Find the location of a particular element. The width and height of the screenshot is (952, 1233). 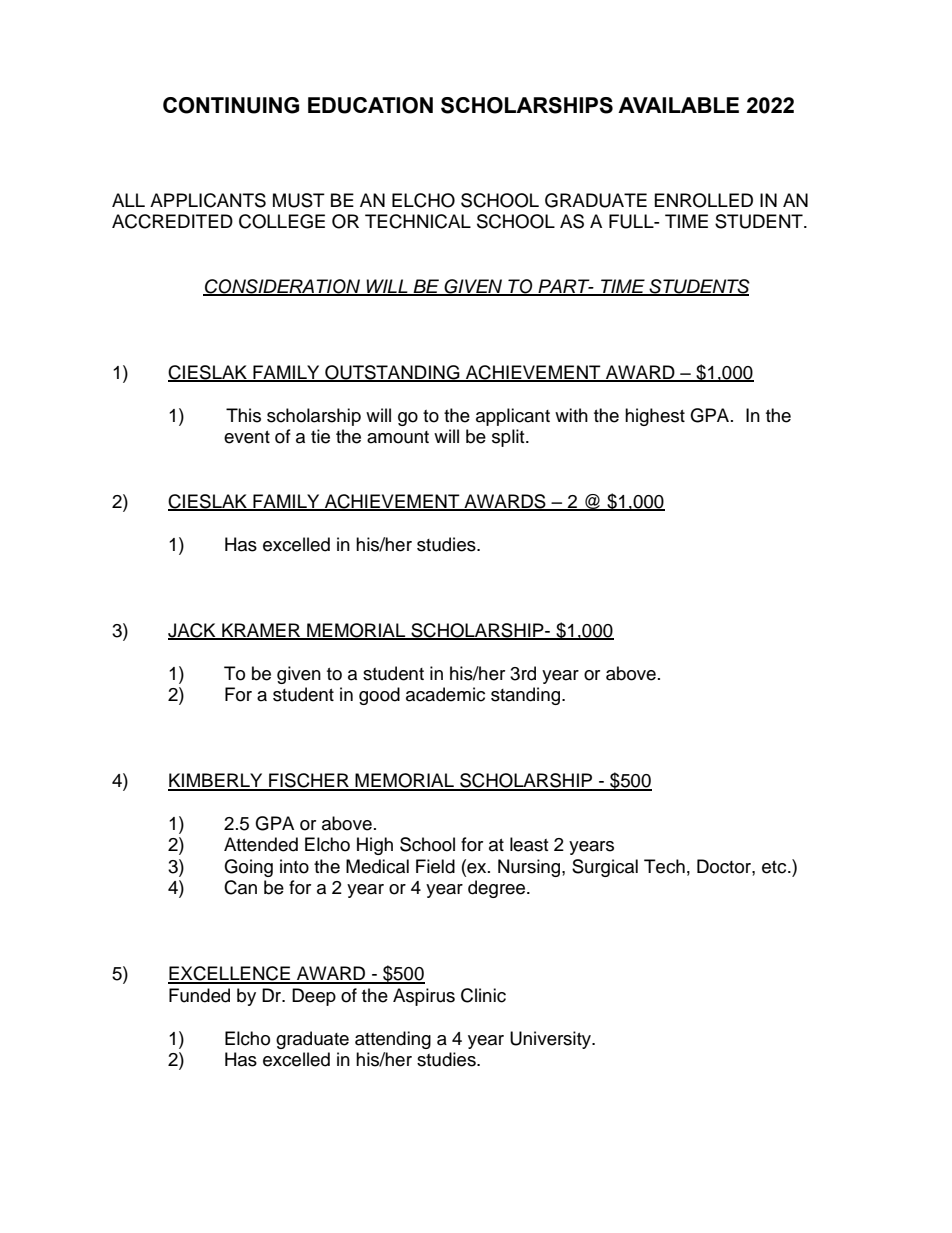

AVAILABLE is located at coordinates (678, 105).
